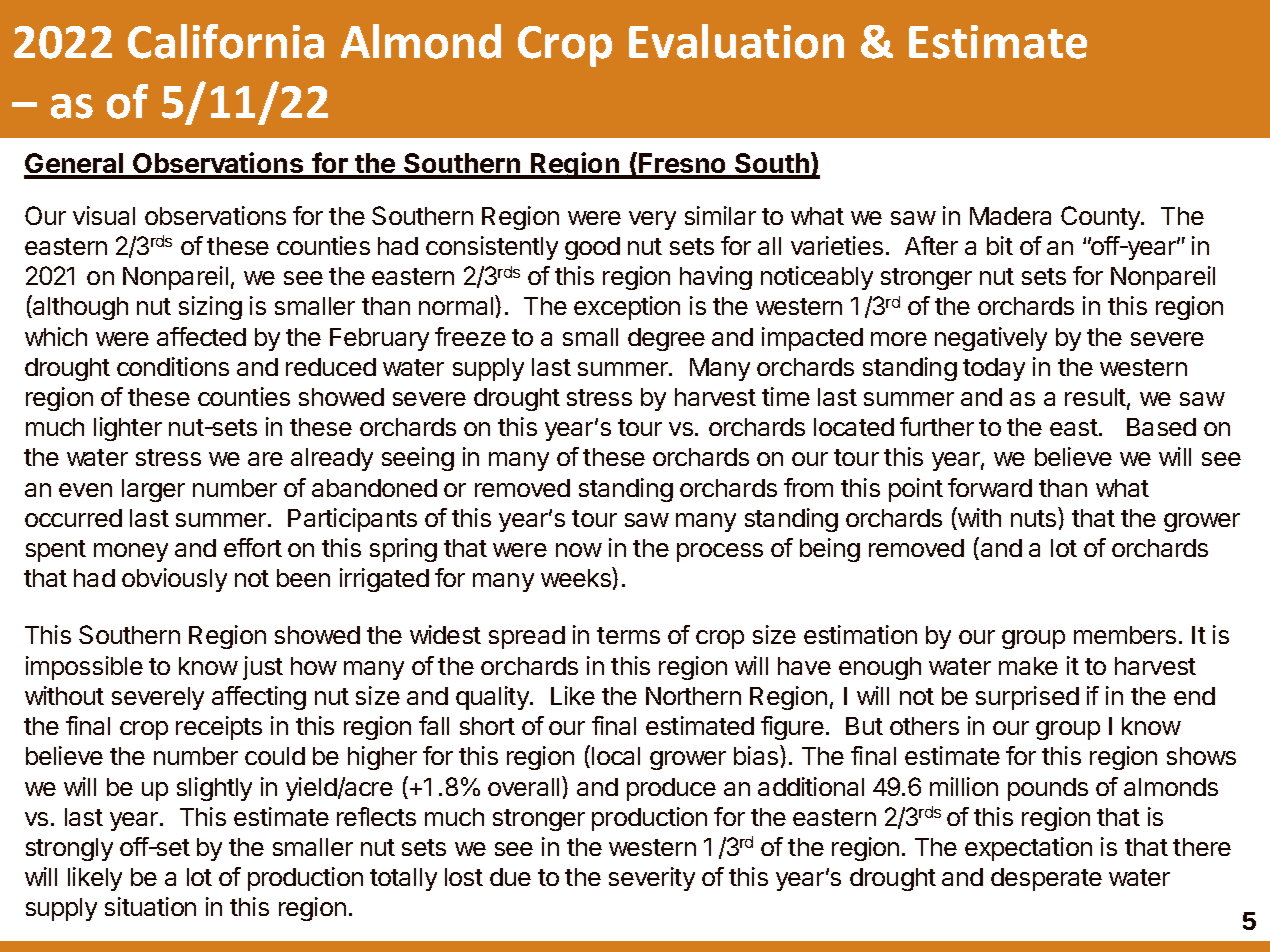 This page has width=1270, height=952. What do you see at coordinates (153, 490) in the page?
I see `larger` at bounding box center [153, 490].
